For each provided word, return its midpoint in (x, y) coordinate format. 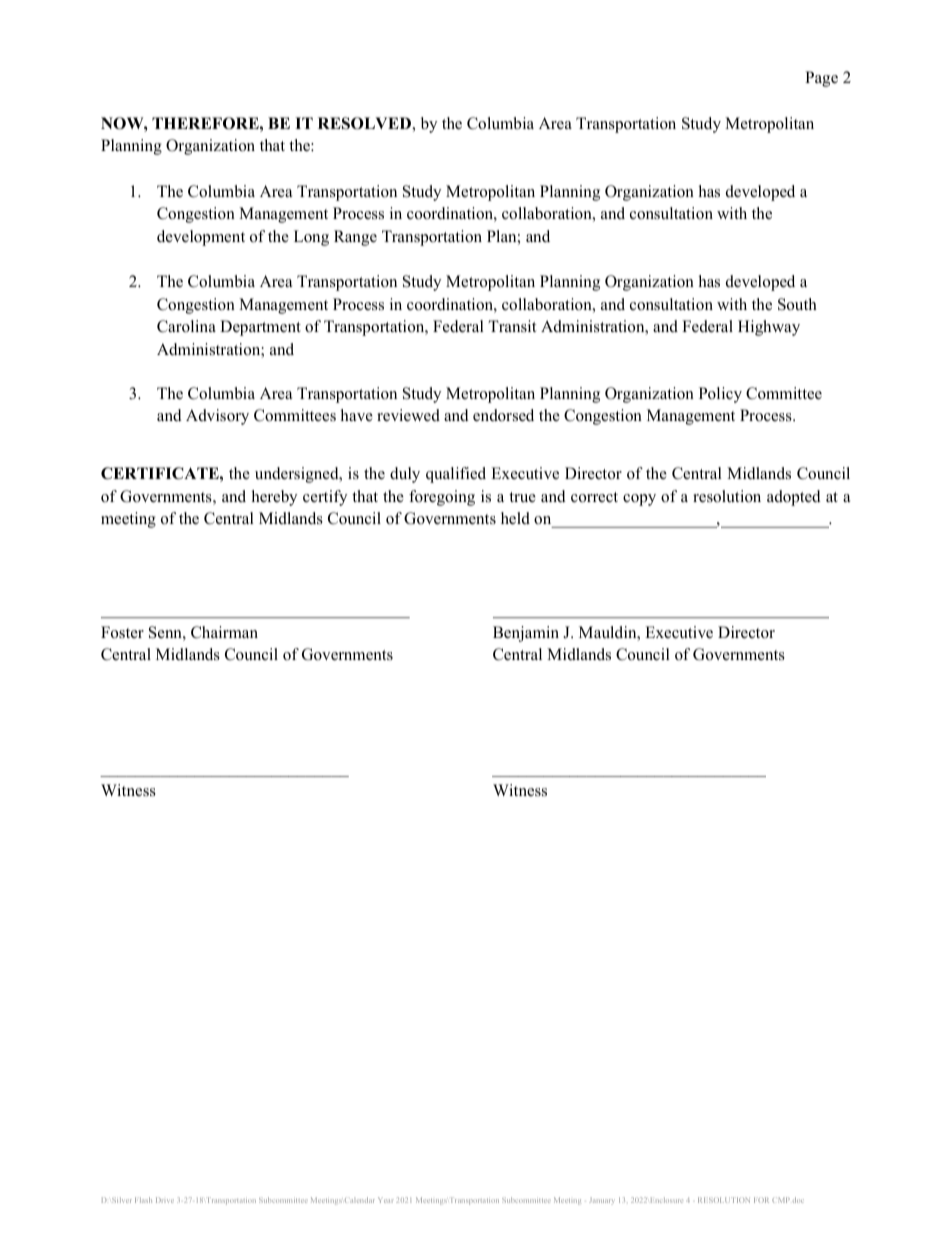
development (201, 238)
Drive (165, 1200)
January (602, 1201)
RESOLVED (365, 123)
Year (386, 1200)
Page (821, 79)
